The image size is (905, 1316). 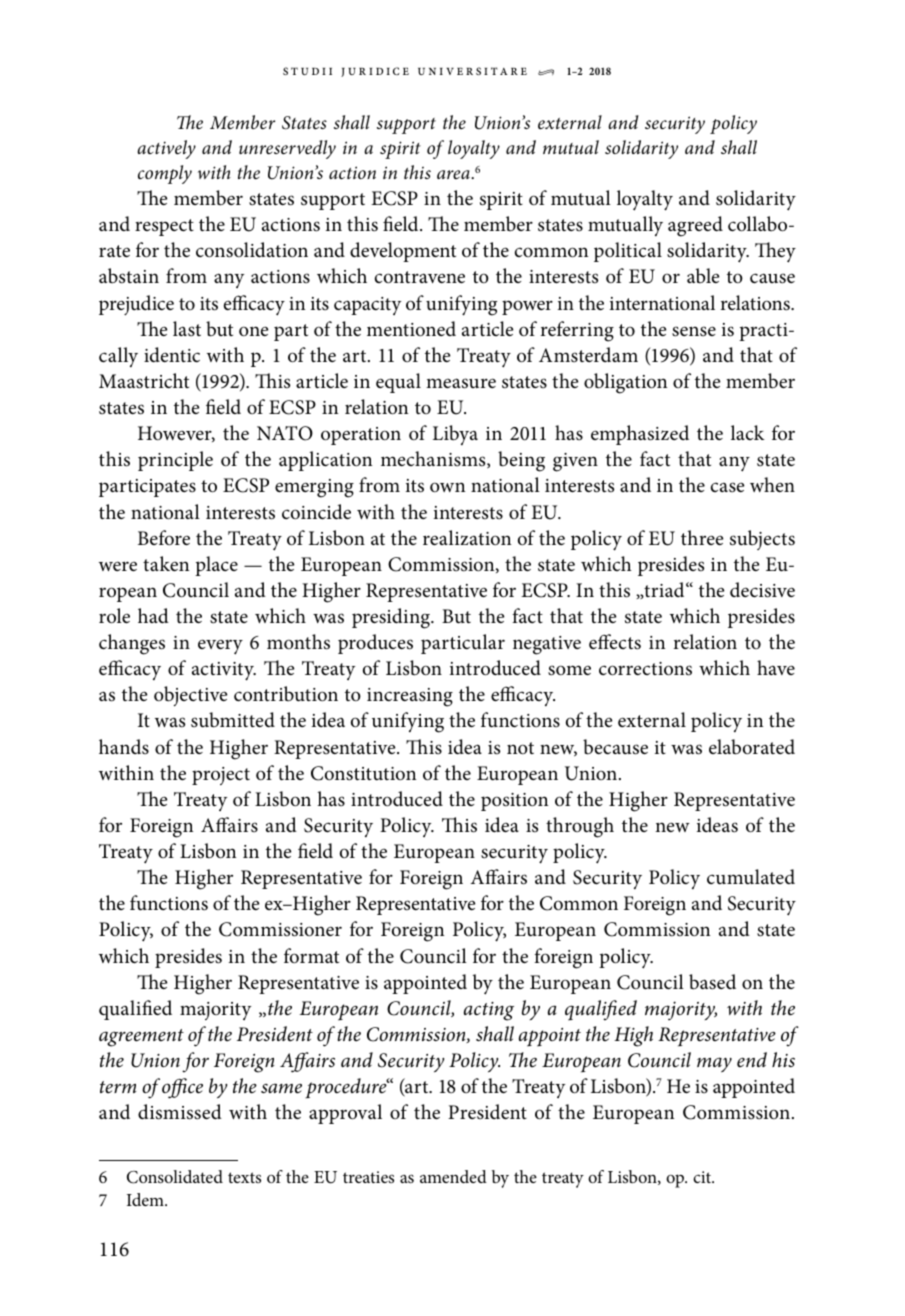 What do you see at coordinates (410, 697) in the screenshot?
I see `increasing` at bounding box center [410, 697].
